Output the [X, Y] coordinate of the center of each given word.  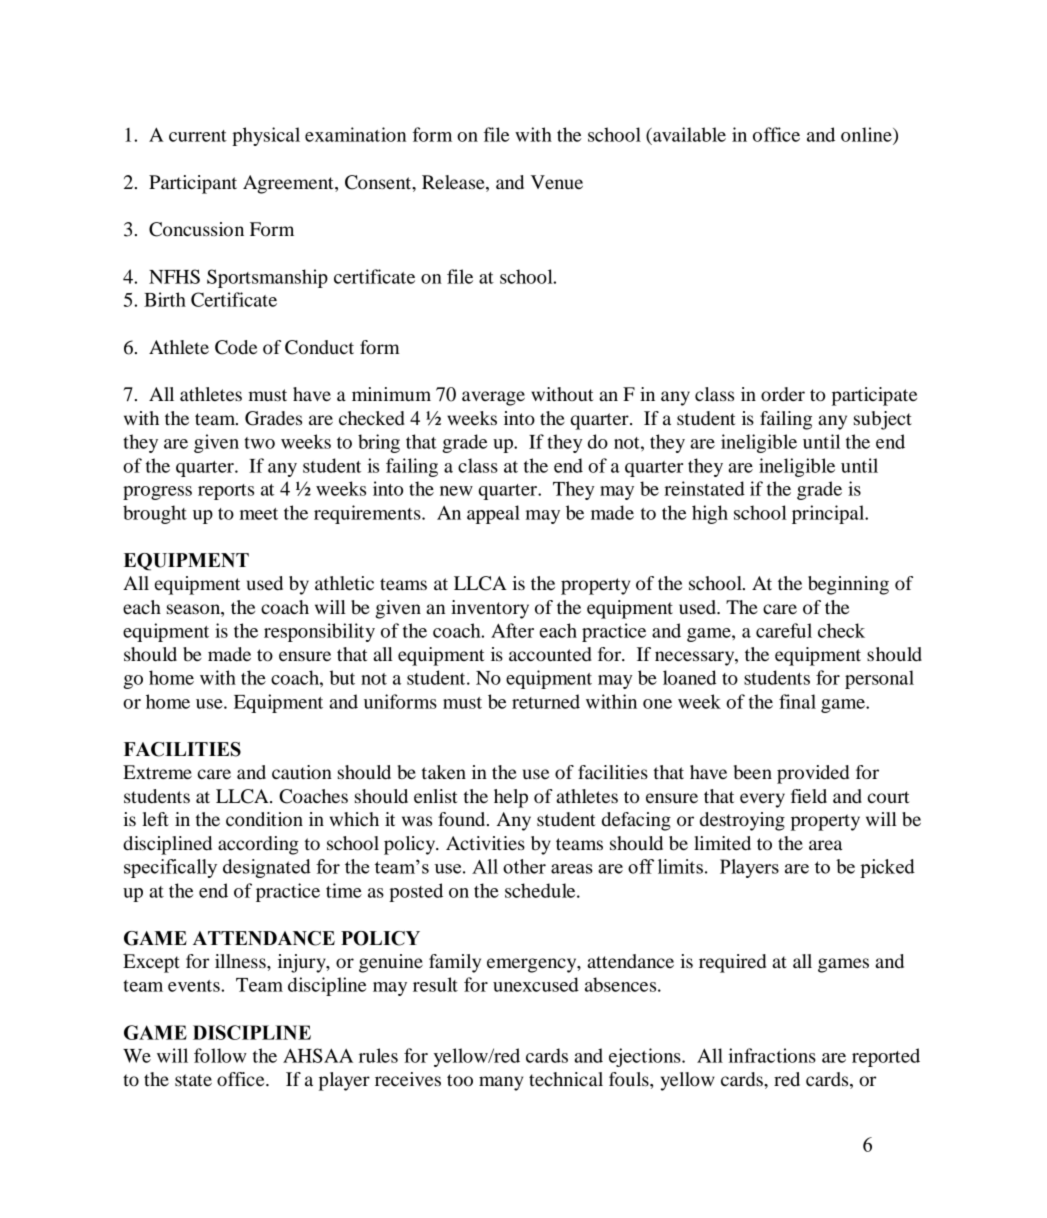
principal [829, 514]
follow [220, 1055]
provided [813, 774]
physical [266, 136]
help [511, 798]
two [259, 443]
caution [302, 772]
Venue [557, 182]
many [501, 1083]
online [867, 134]
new [456, 491]
